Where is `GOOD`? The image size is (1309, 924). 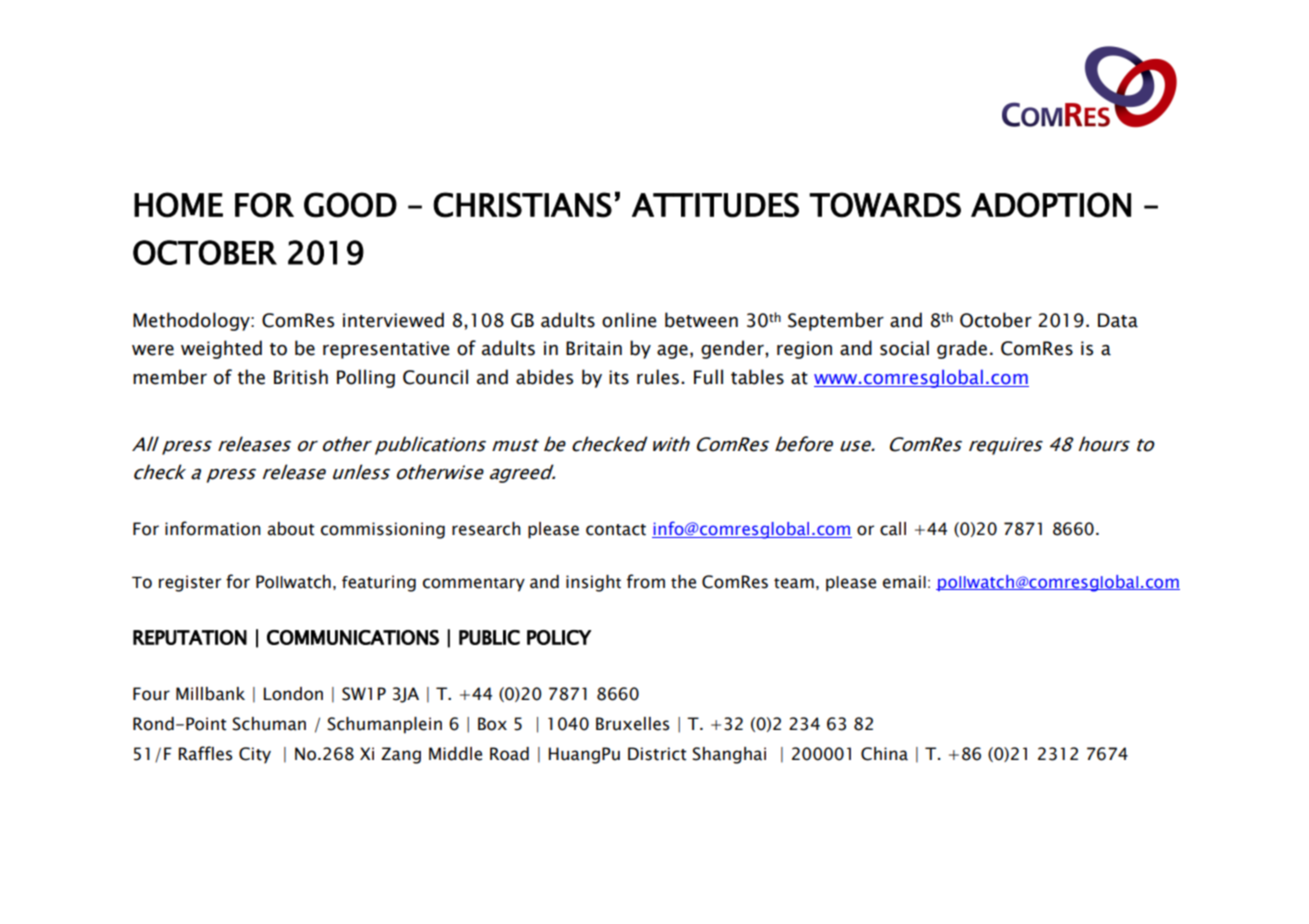
GOOD is located at coordinates (350, 205).
